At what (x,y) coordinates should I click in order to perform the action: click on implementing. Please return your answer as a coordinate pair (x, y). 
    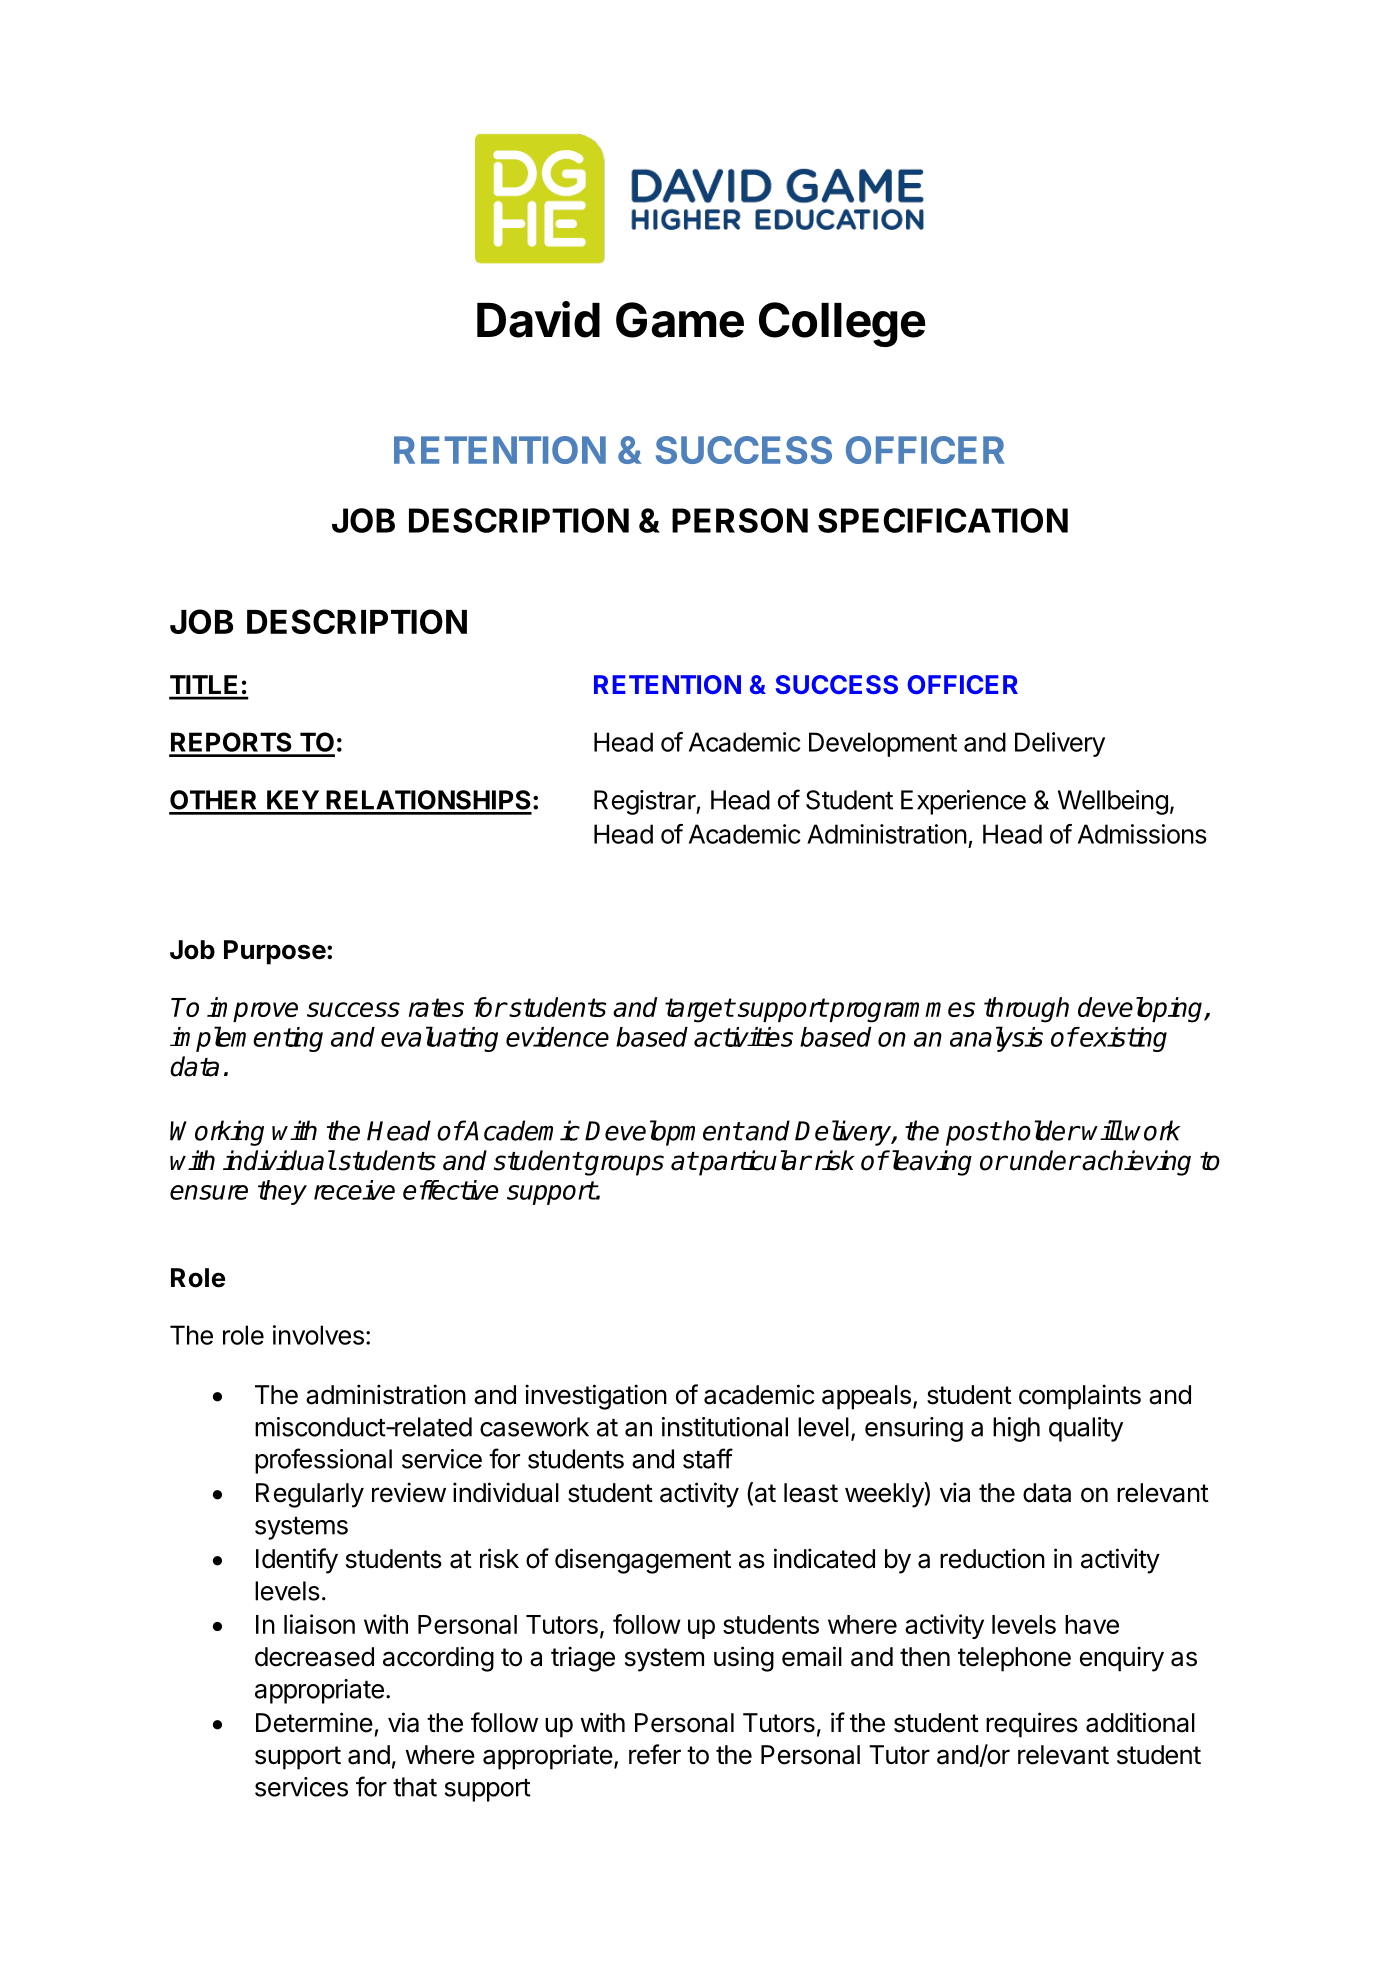
    Looking at the image, I should click on (246, 1039).
